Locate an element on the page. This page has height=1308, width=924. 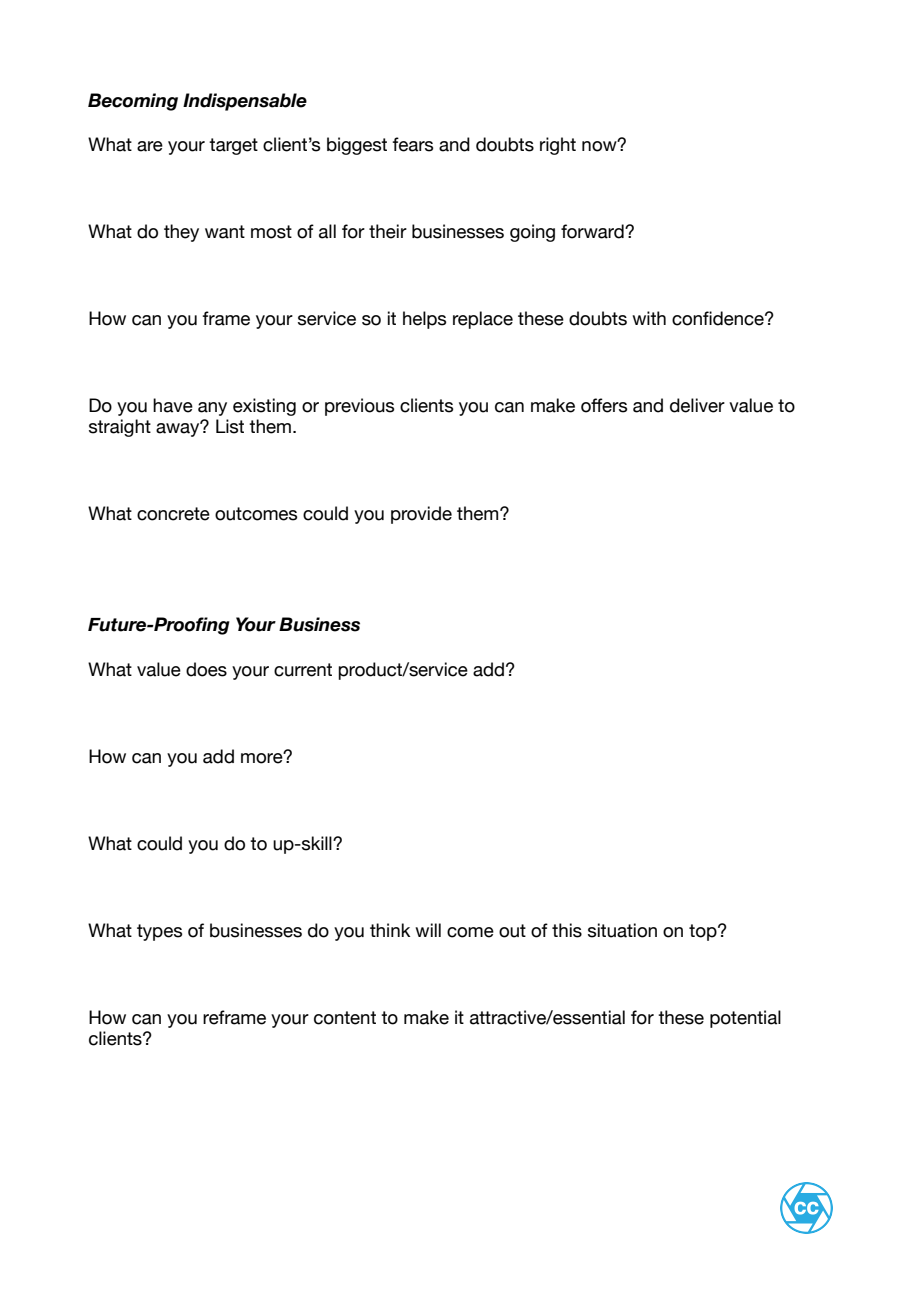
potential is located at coordinates (745, 1019).
